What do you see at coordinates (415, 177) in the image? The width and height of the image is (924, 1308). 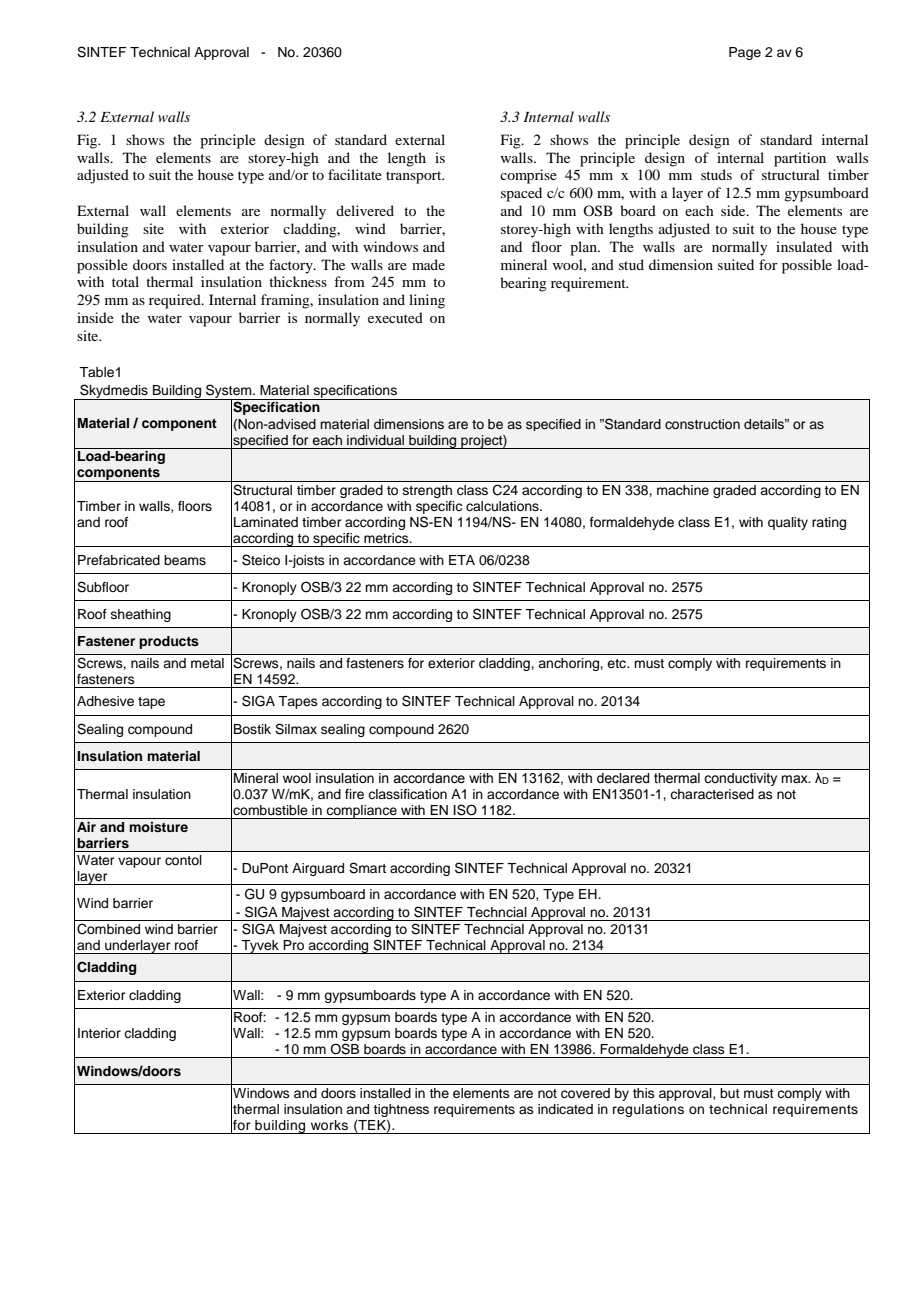 I see `transport` at bounding box center [415, 177].
